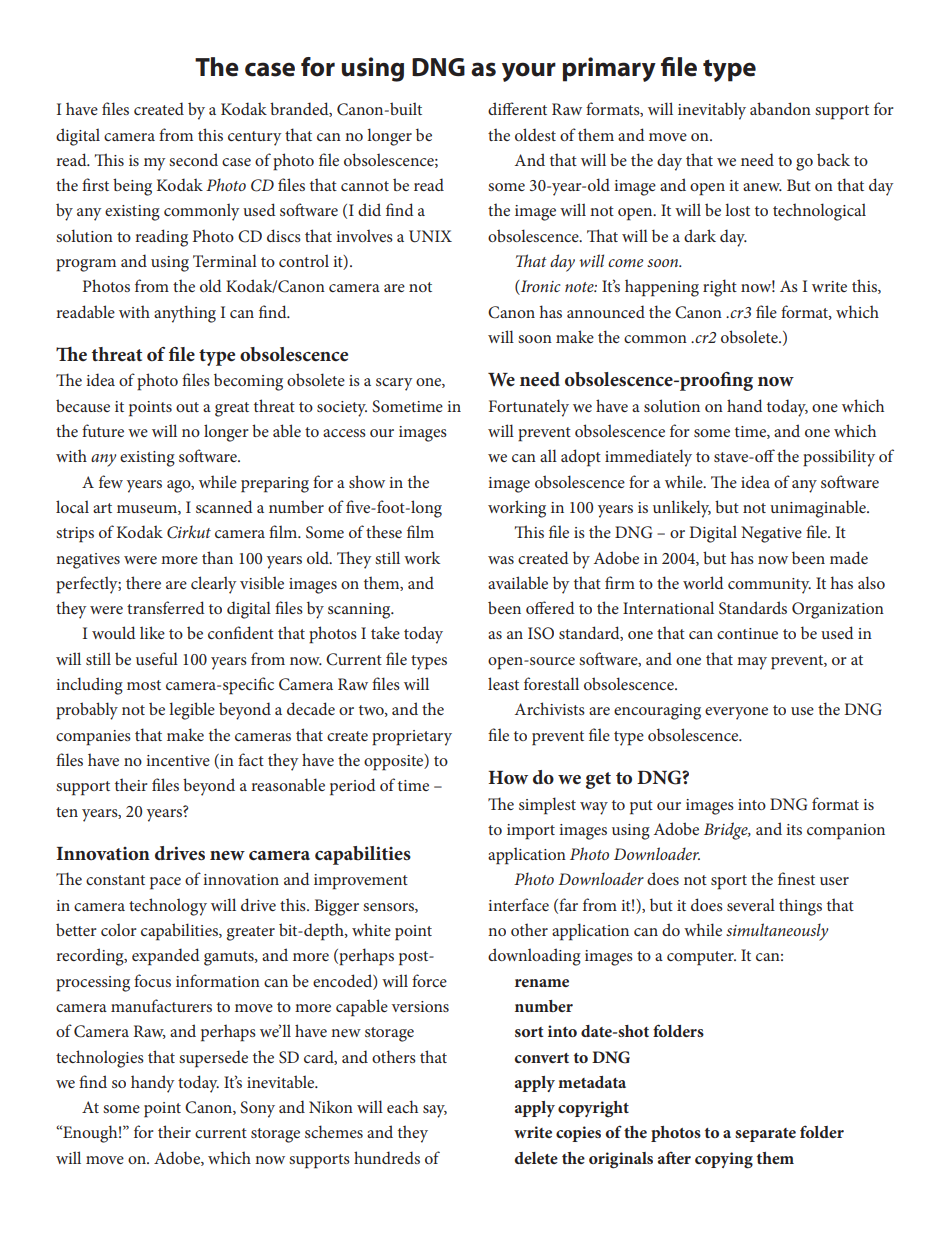 The width and height of the document is (952, 1233). What do you see at coordinates (257, 1109) in the document?
I see `Sony` at bounding box center [257, 1109].
